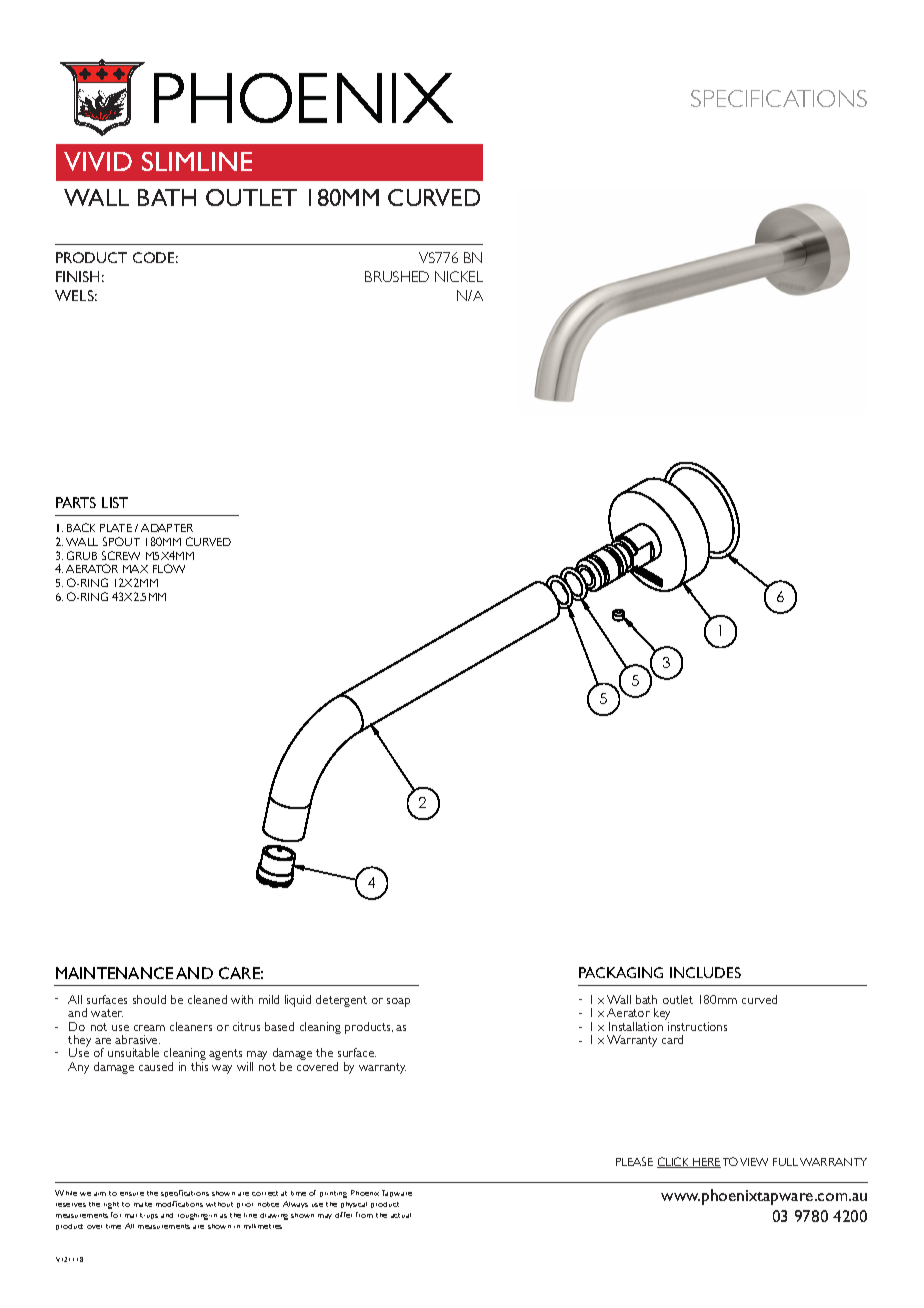 This page has width=924, height=1308. Describe the element at coordinates (143, 1204) in the page. I see `make` at that location.
